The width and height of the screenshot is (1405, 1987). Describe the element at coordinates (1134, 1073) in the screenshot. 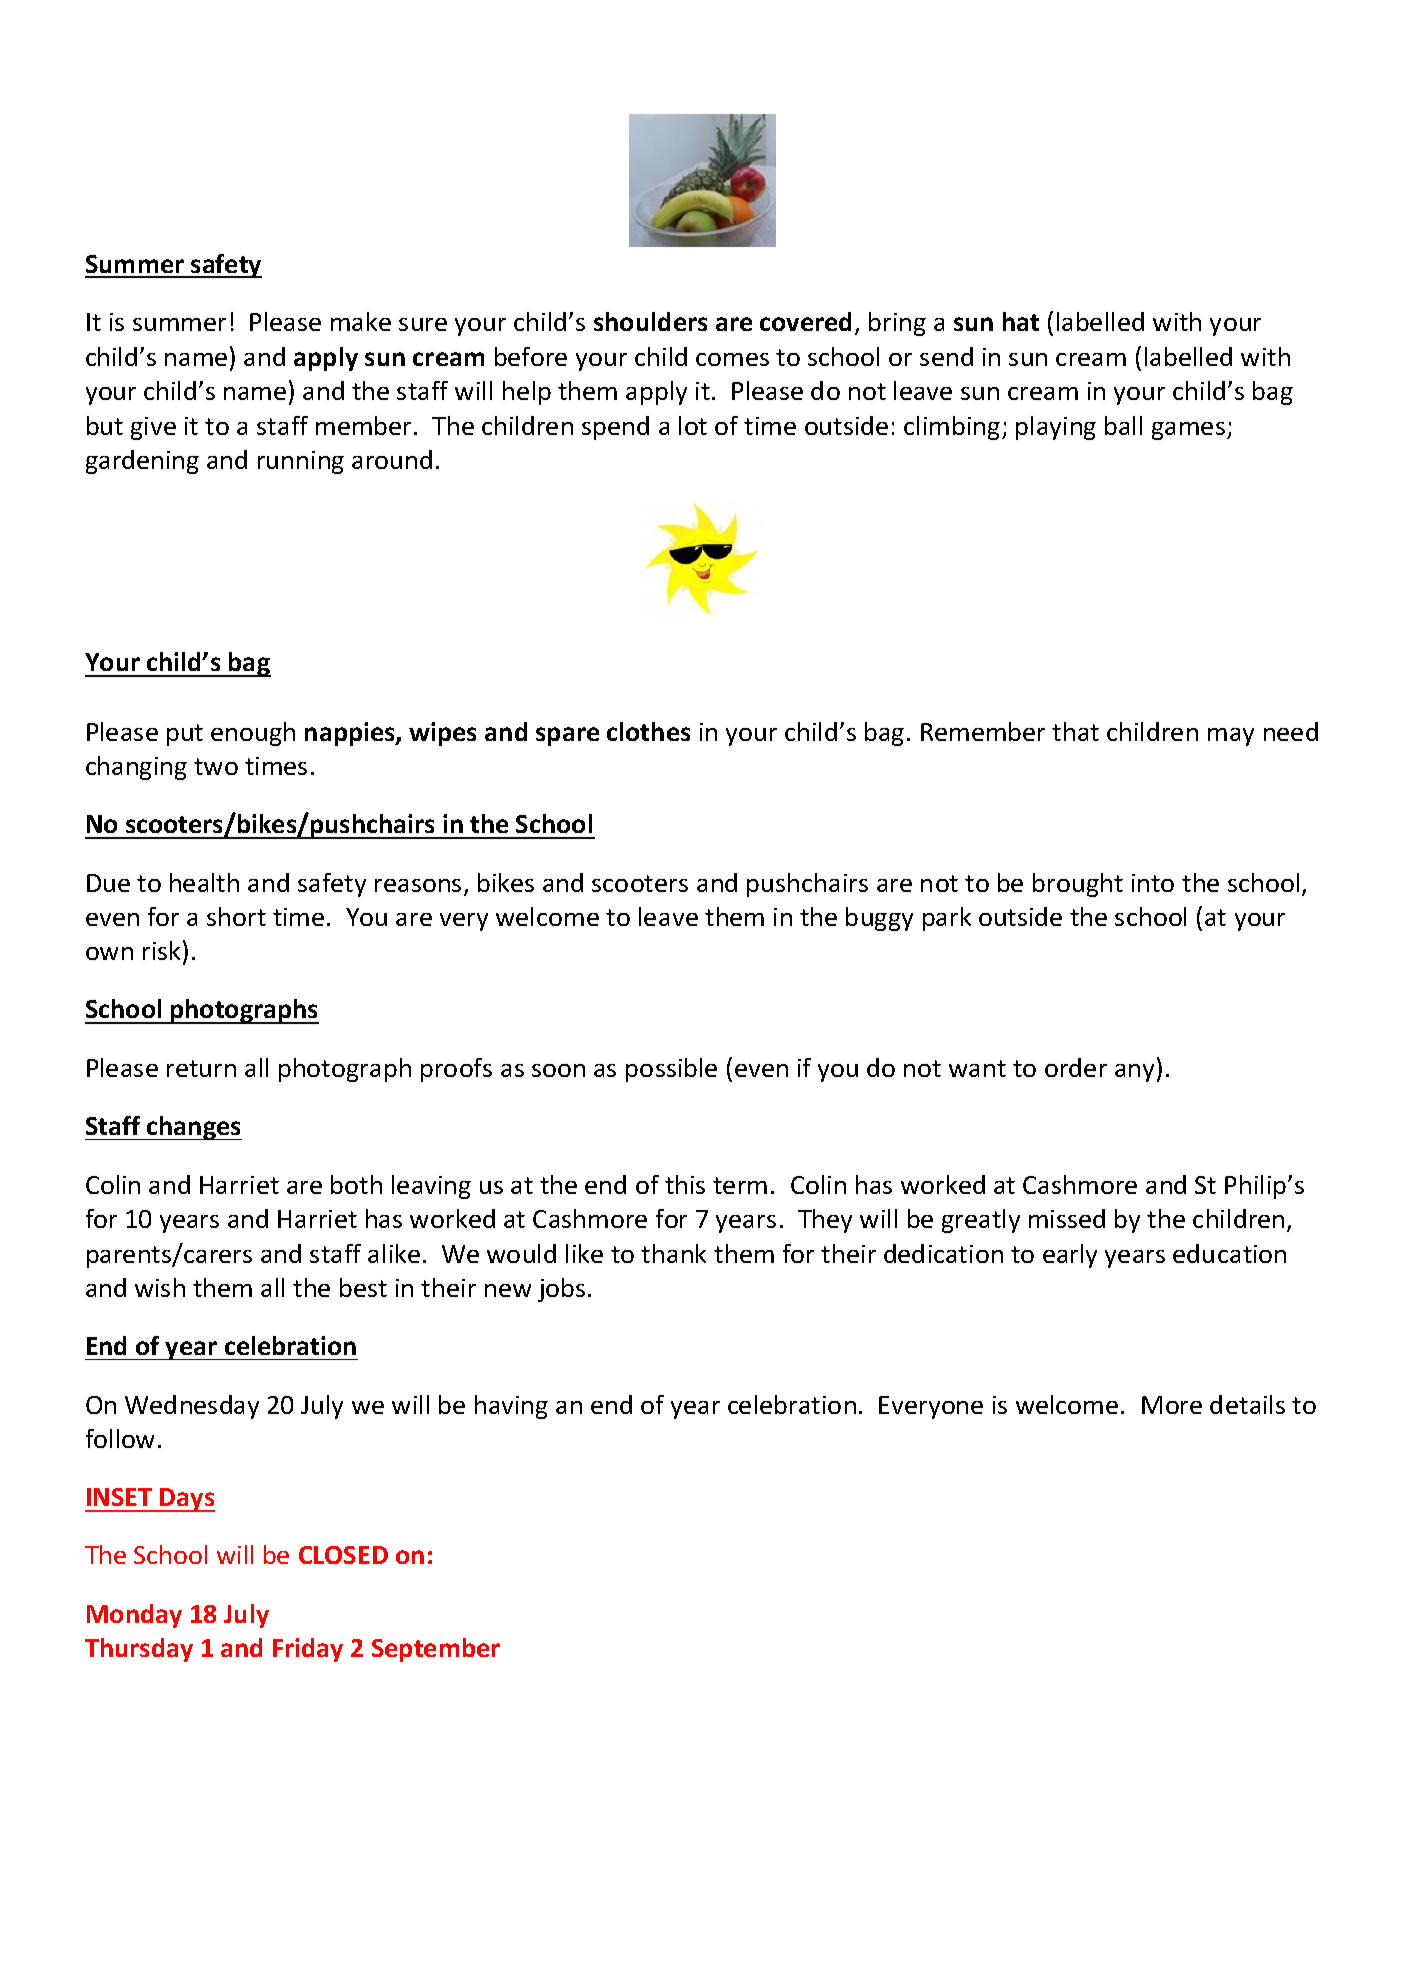

I see `any` at that location.
